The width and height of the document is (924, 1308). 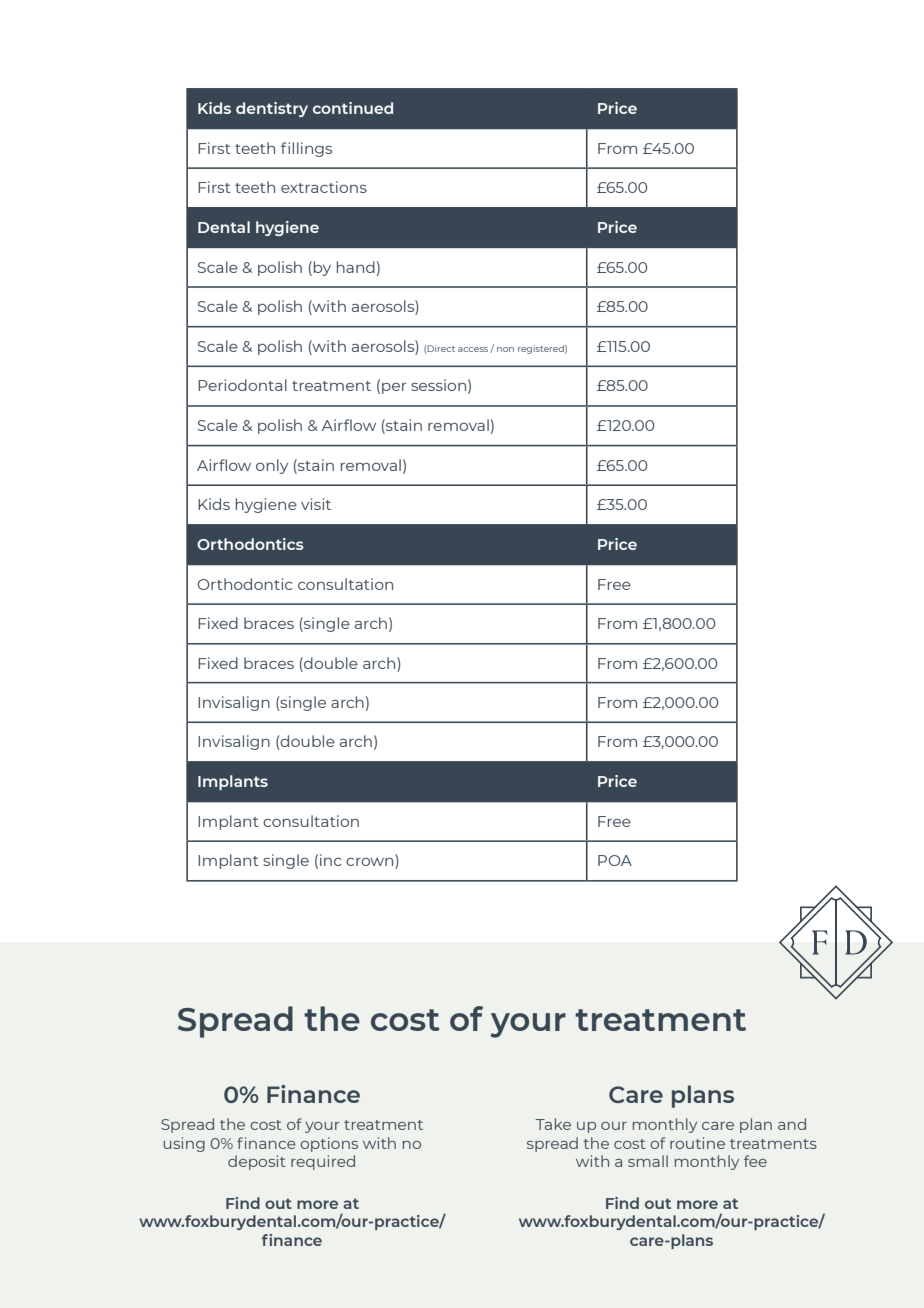 What do you see at coordinates (316, 504) in the document?
I see `visit` at bounding box center [316, 504].
